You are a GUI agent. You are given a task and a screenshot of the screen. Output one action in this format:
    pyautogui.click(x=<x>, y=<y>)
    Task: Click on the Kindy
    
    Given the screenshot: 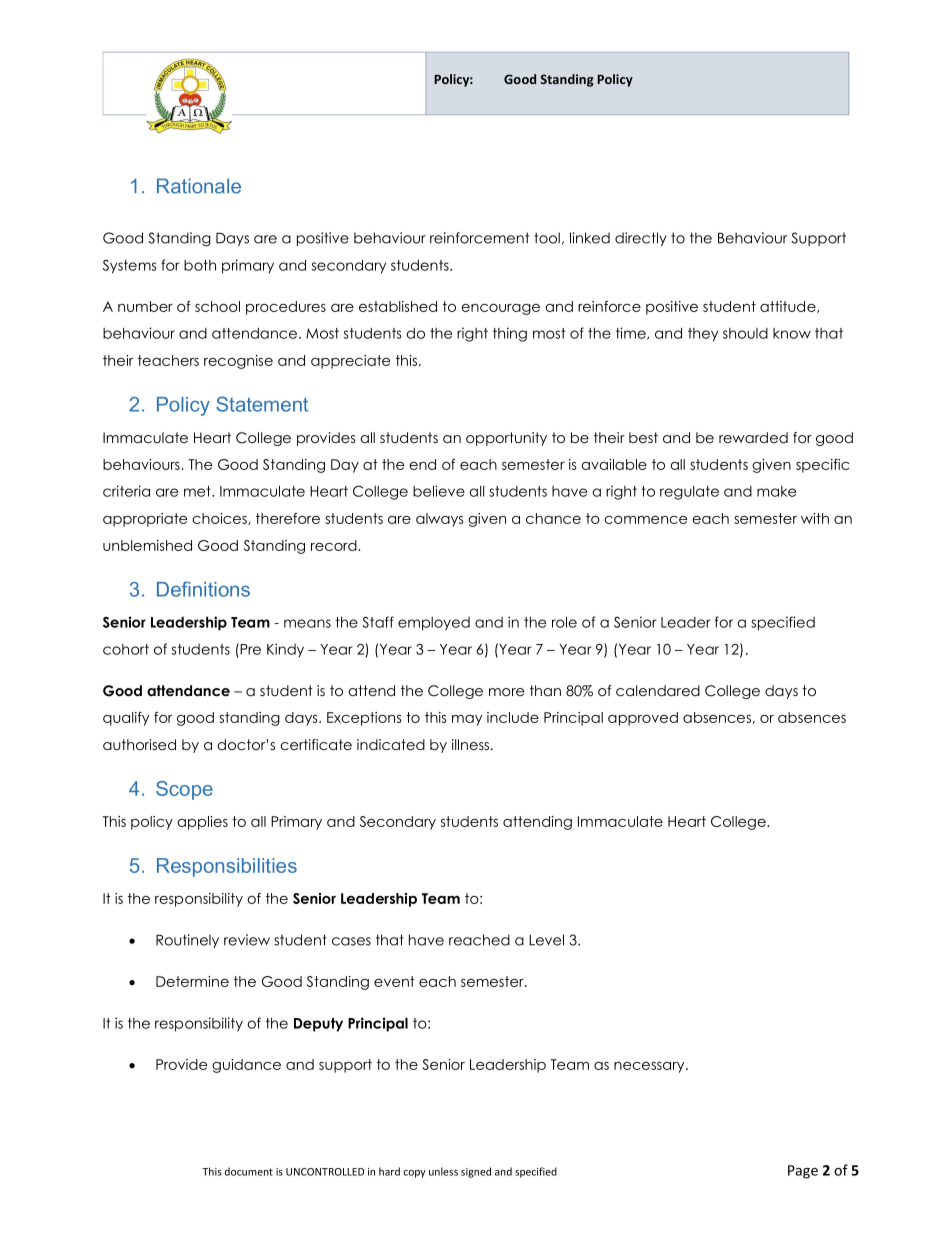 What is the action you would take?
    pyautogui.click(x=285, y=650)
